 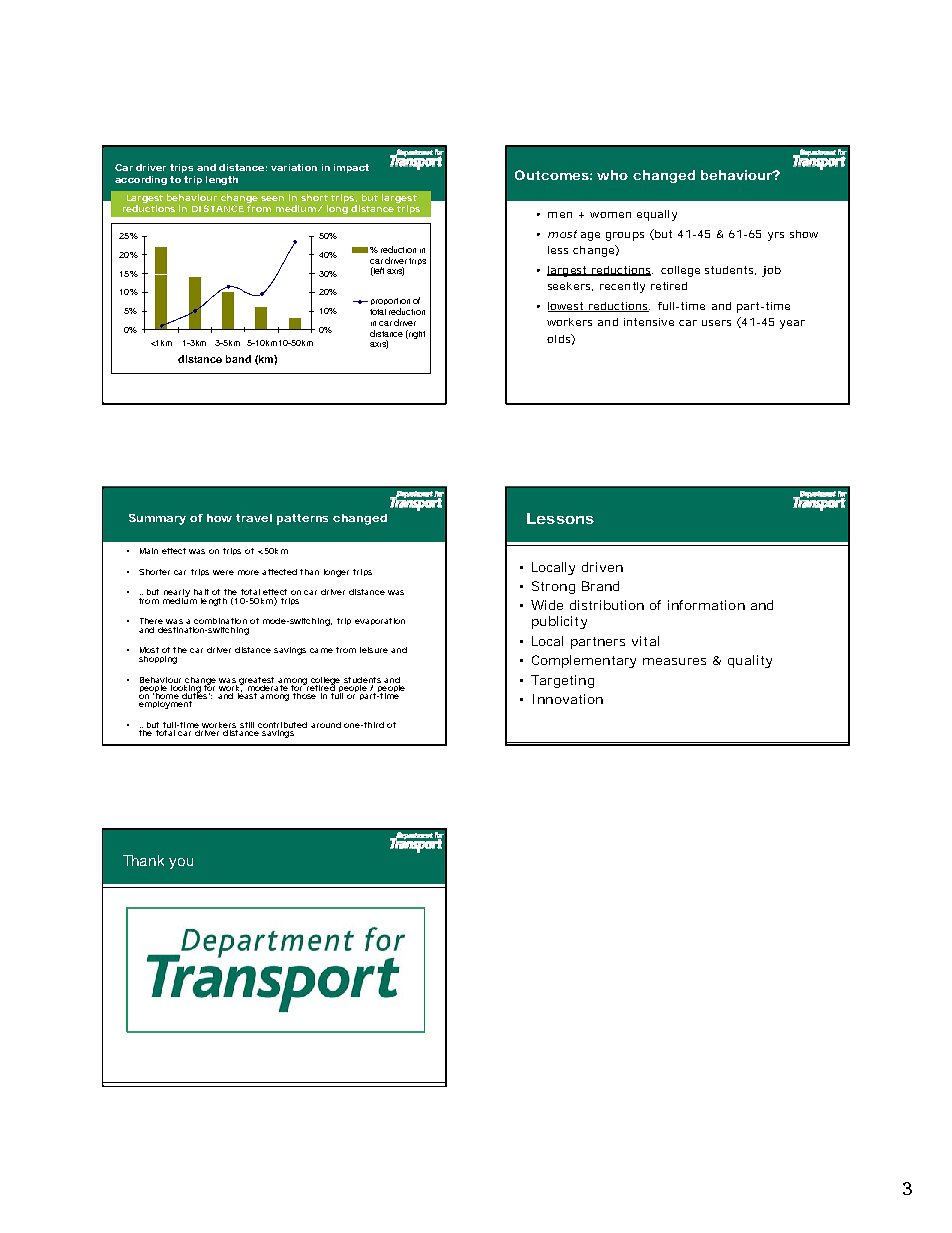 I want to click on you, so click(x=181, y=863).
